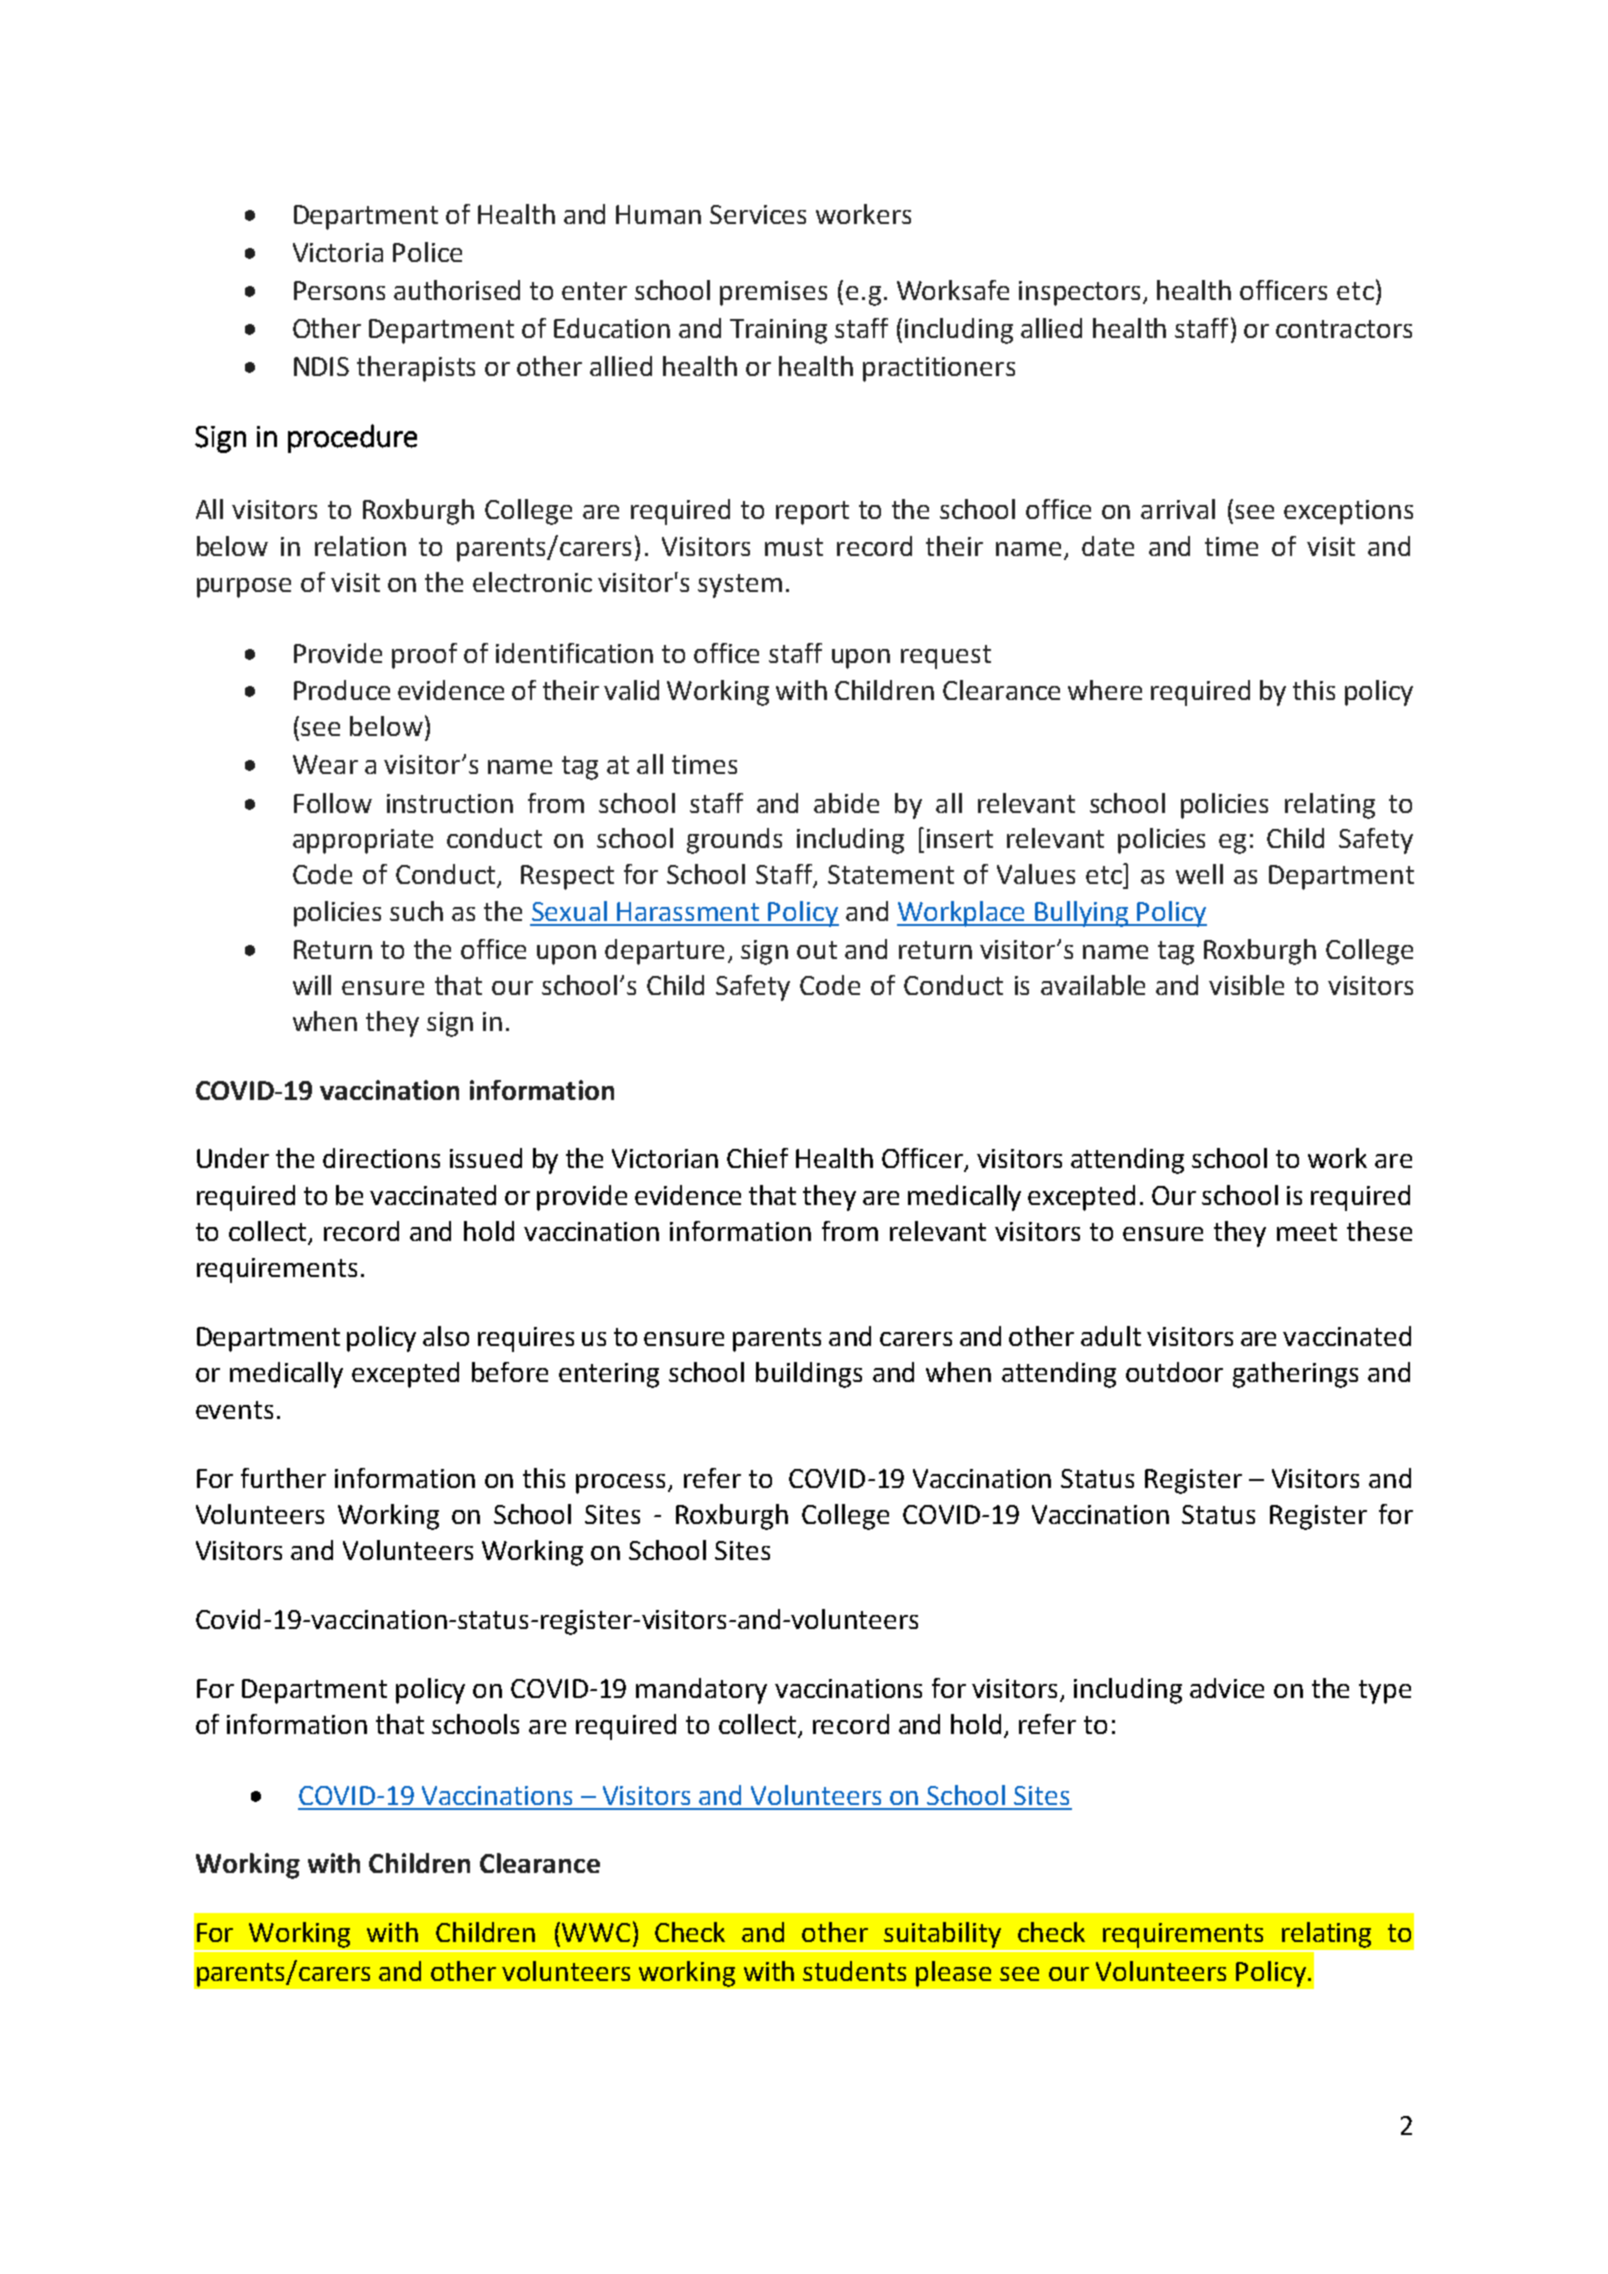 Image resolution: width=1608 pixels, height=2274 pixels. Describe the element at coordinates (701, 1691) in the document. I see `mandatory` at that location.
